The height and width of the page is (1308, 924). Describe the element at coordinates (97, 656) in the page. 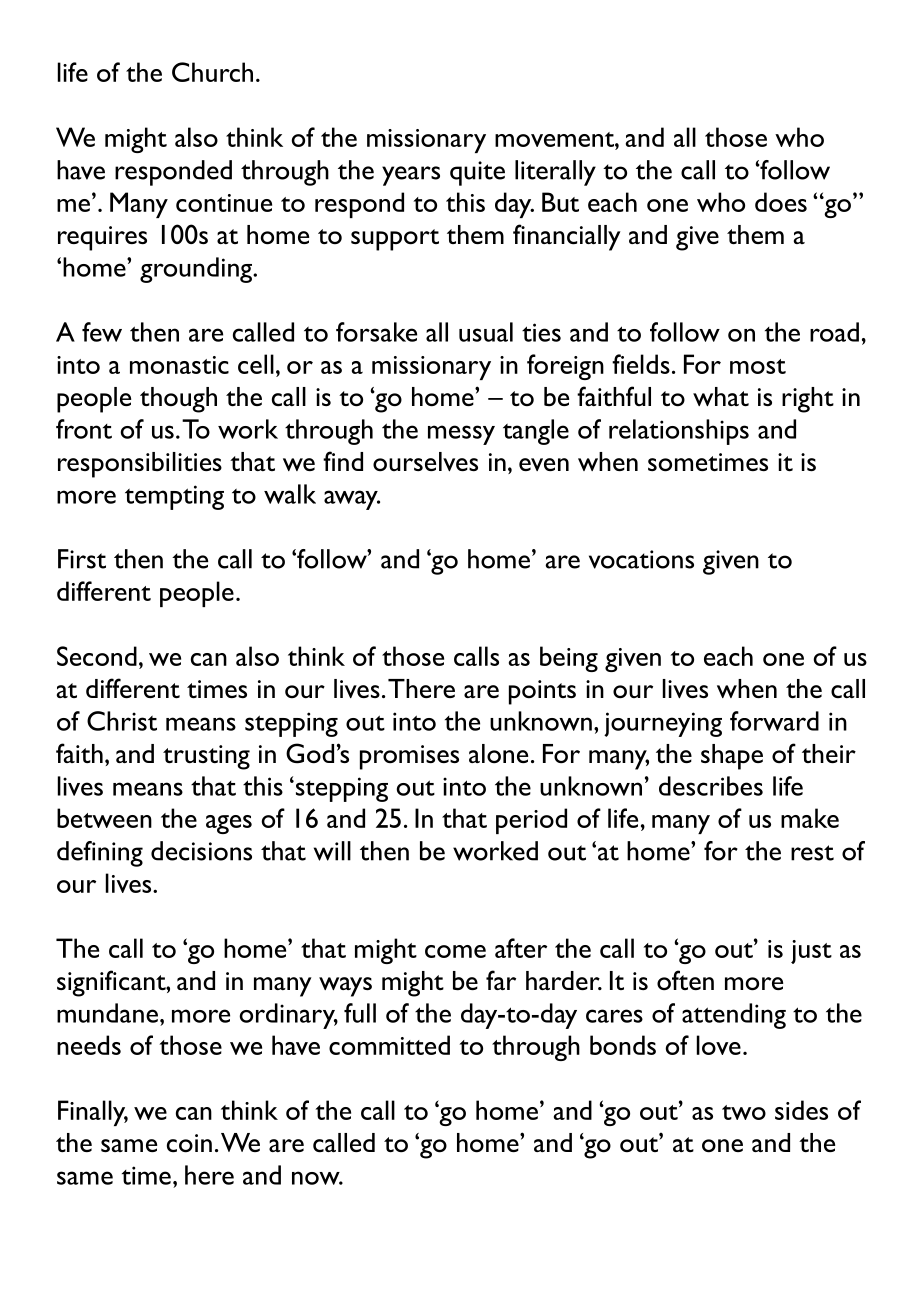

I see `Second` at that location.
